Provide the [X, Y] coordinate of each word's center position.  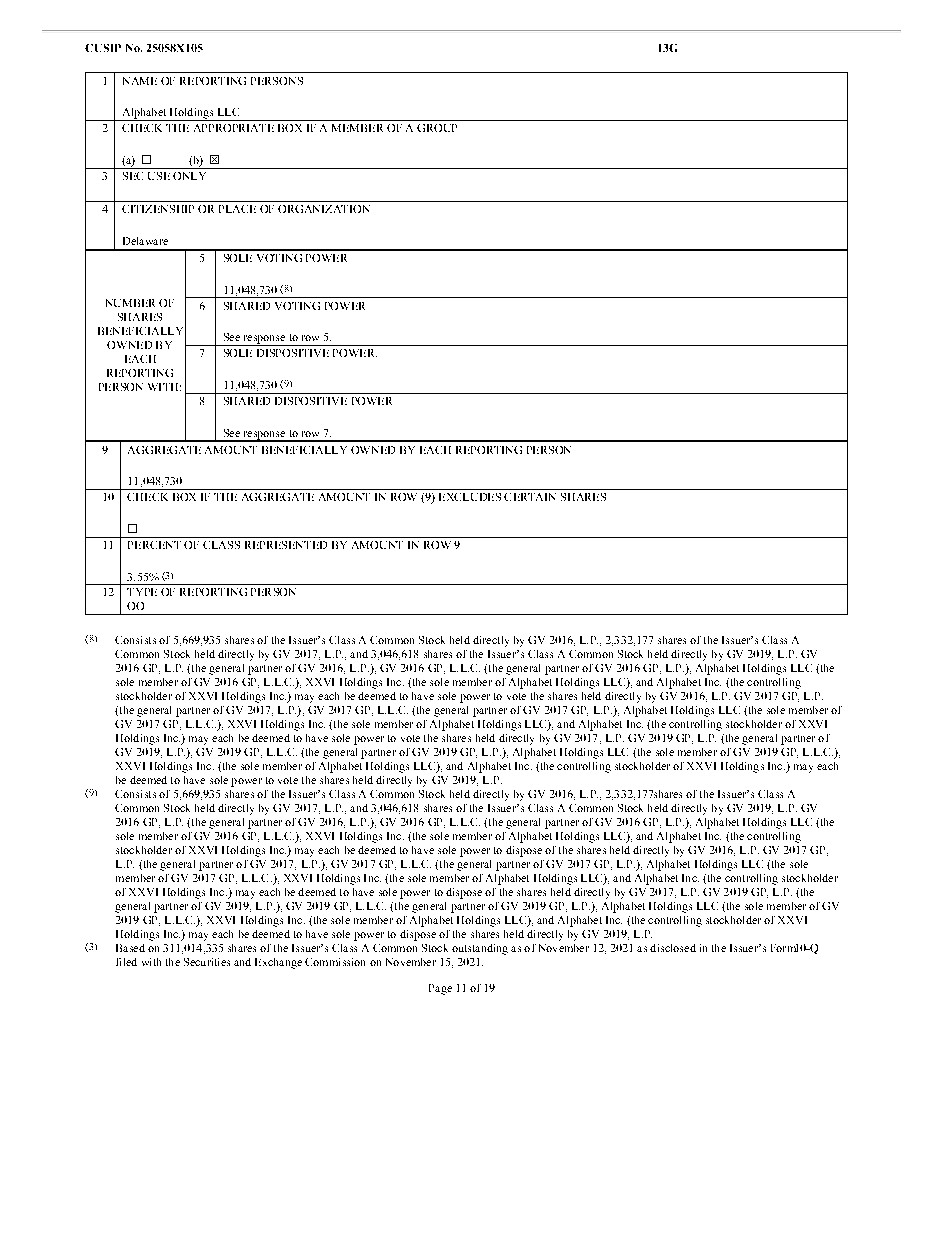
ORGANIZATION [324, 209]
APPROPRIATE [234, 128]
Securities [207, 962]
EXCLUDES [470, 497]
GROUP [437, 128]
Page [440, 989]
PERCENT [154, 545]
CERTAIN [530, 497]
